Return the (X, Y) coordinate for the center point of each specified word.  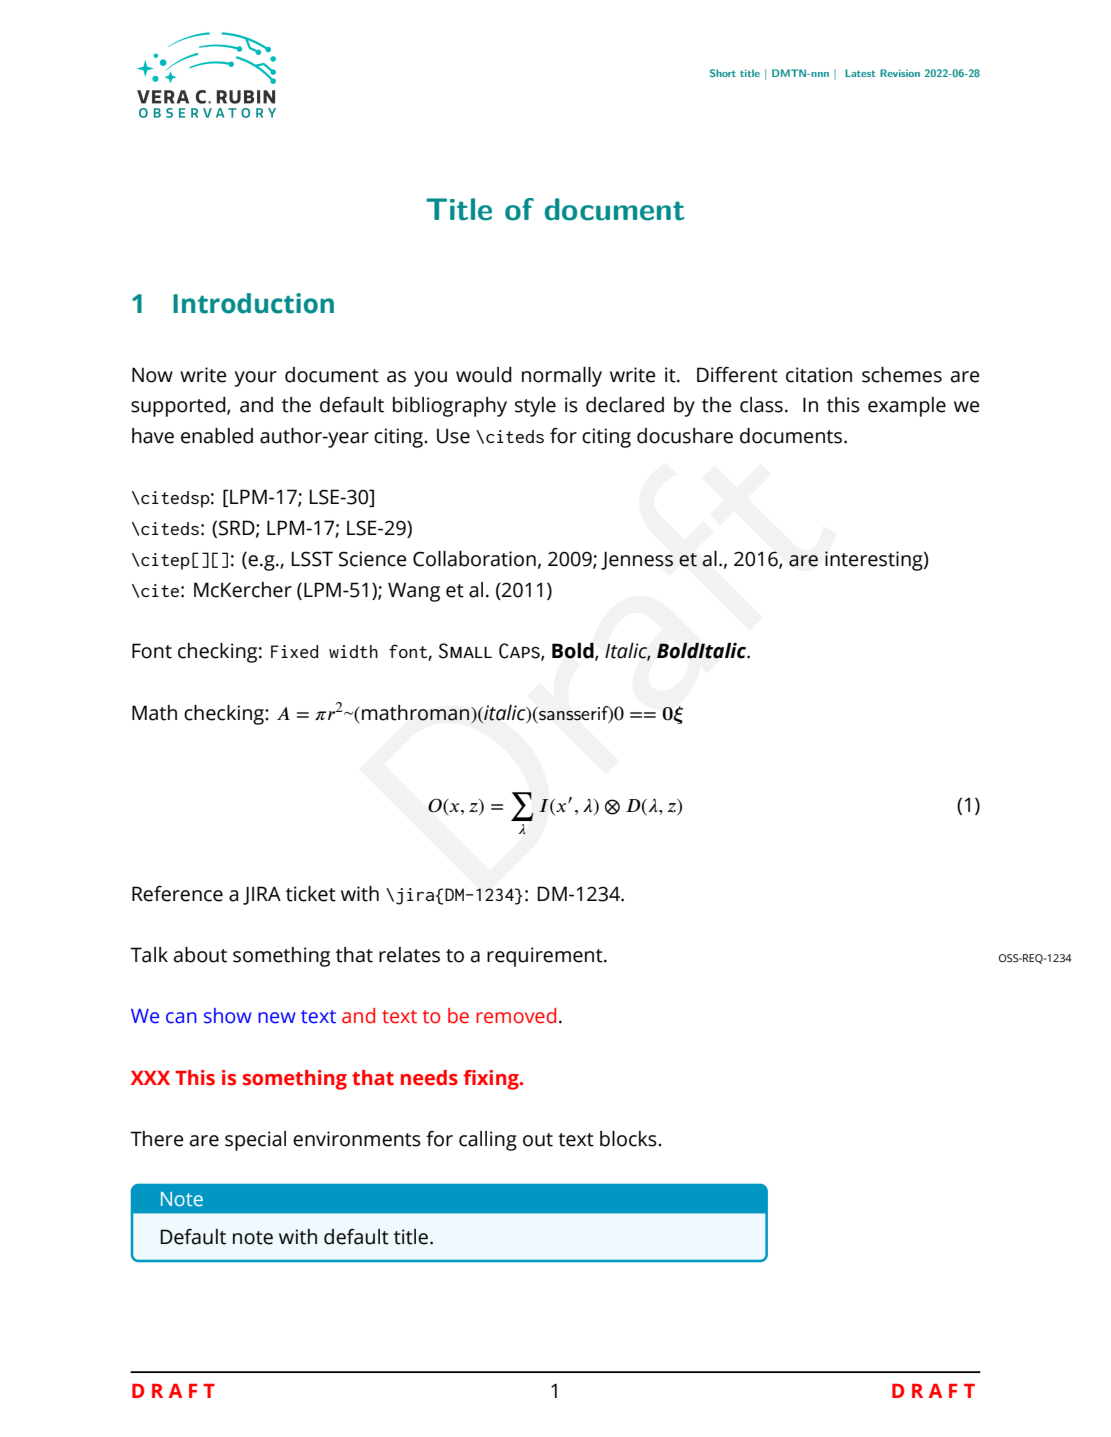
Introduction (253, 303)
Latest (860, 73)
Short (723, 73)
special (255, 1141)
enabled (217, 436)
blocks (629, 1139)
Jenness (637, 560)
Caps (520, 652)
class (761, 405)
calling (488, 1141)
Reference (177, 894)
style (535, 407)
